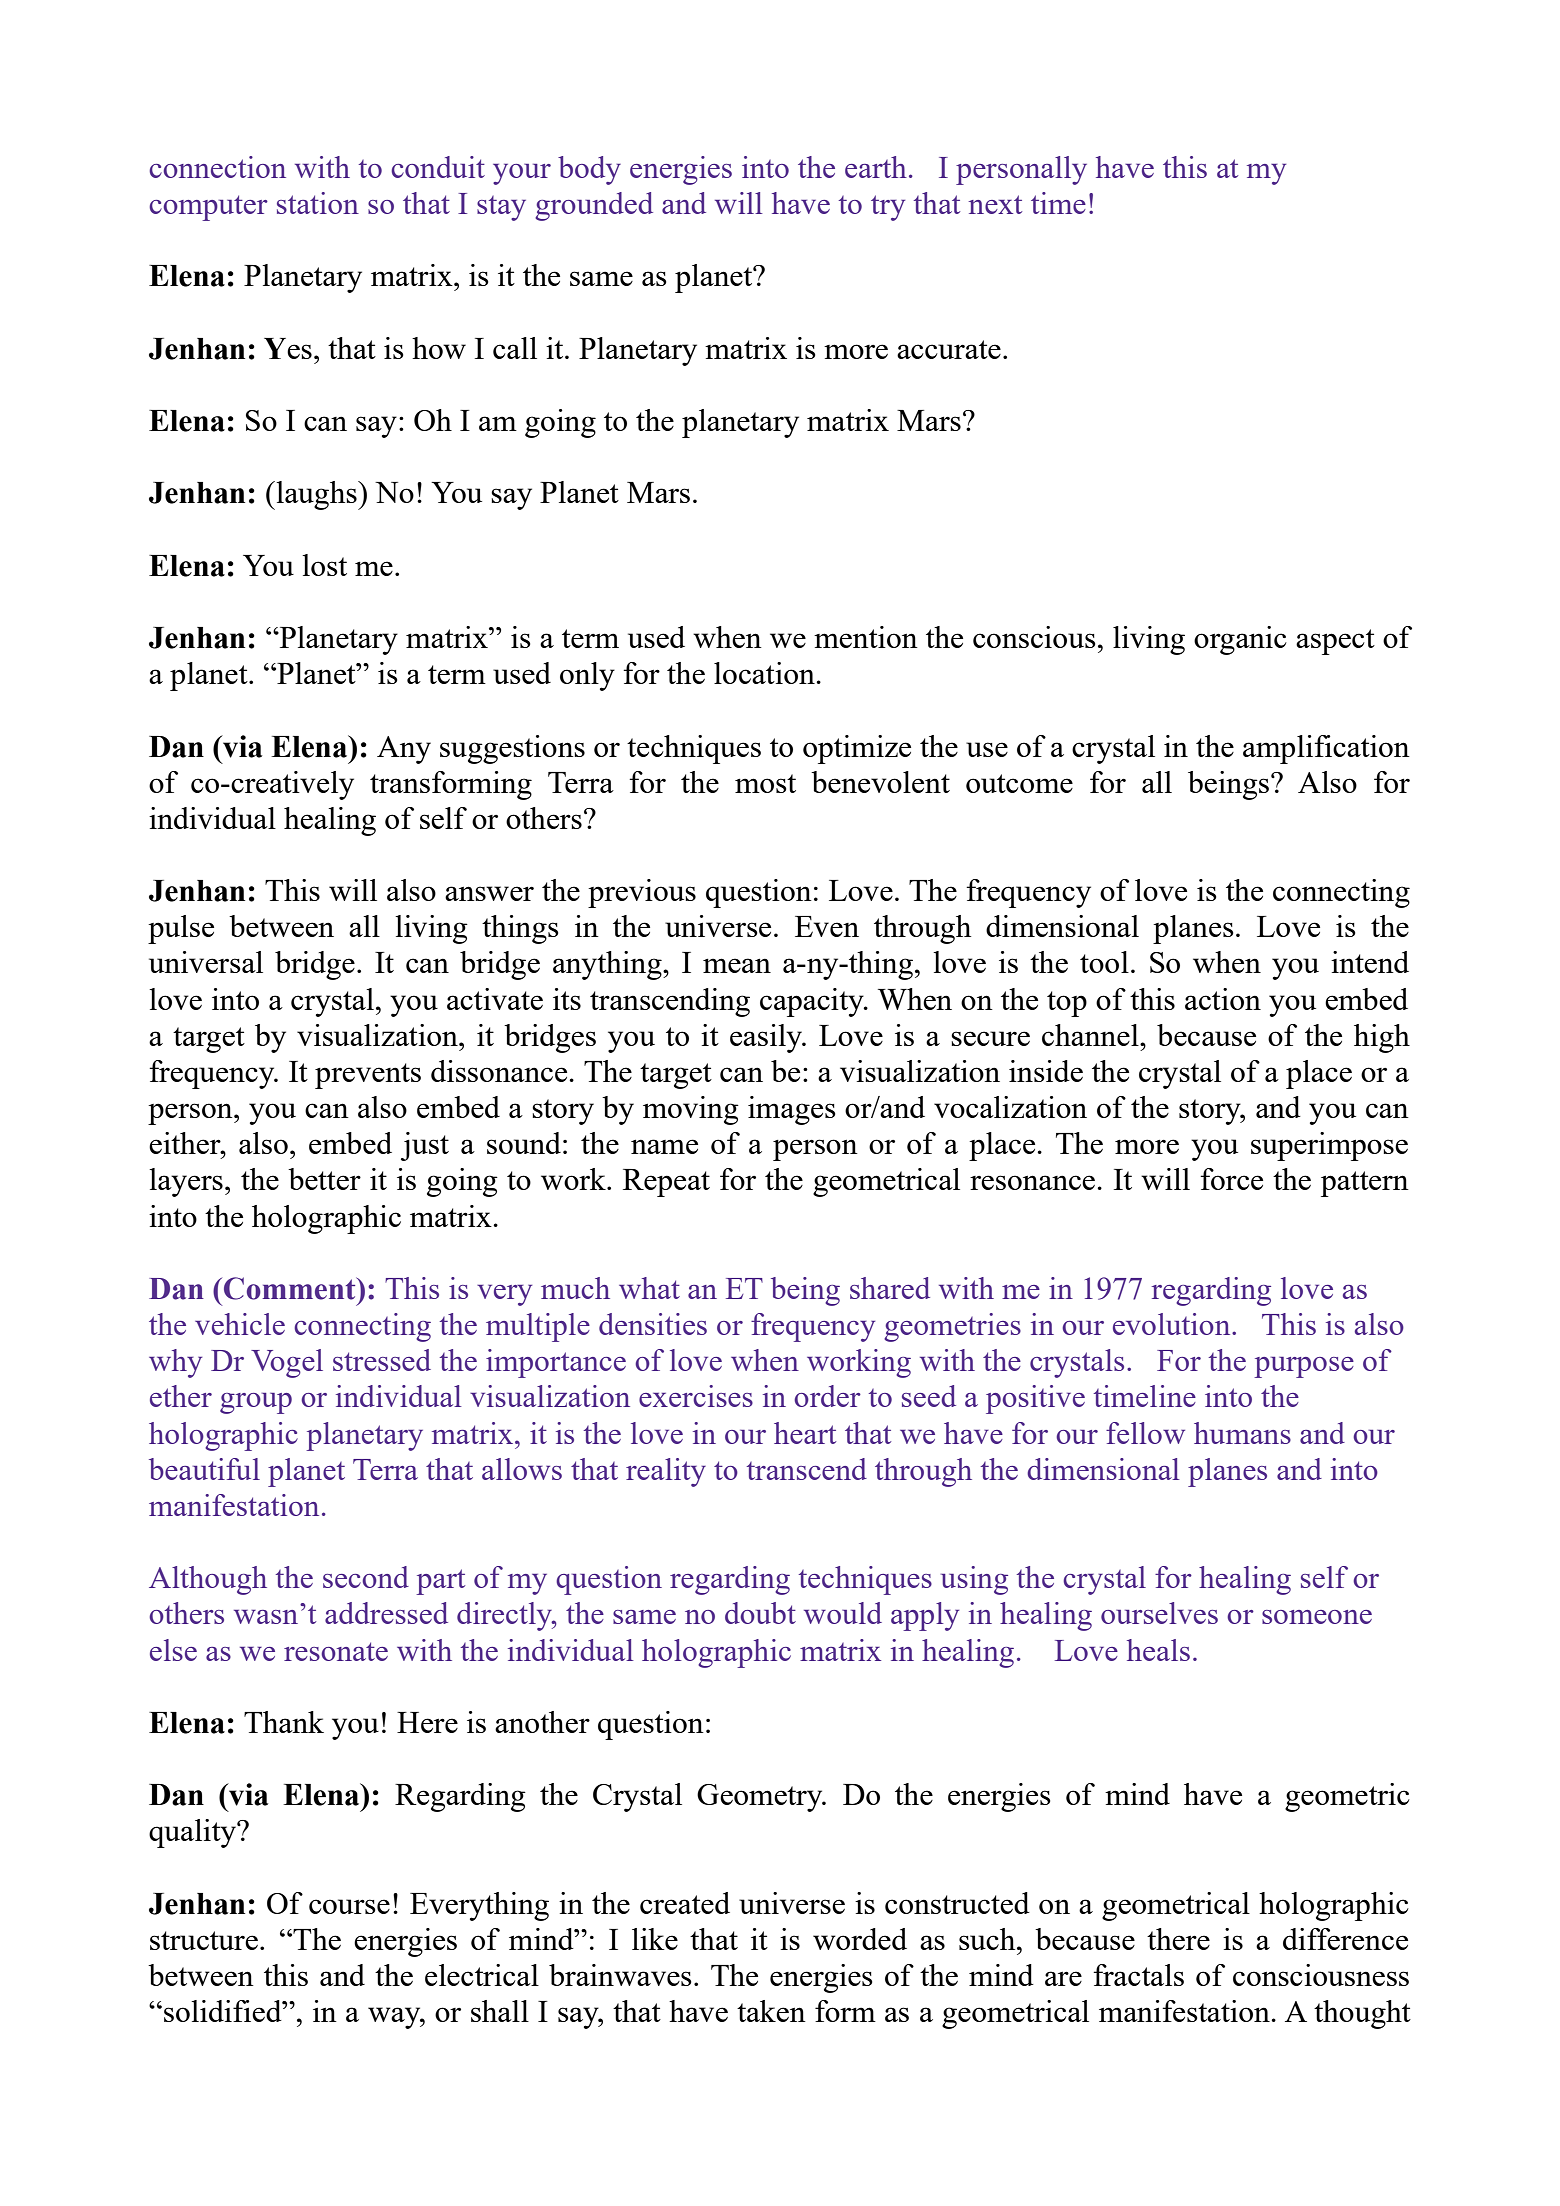 The height and width of the document is (2206, 1560). What do you see at coordinates (349, 1906) in the document?
I see `course` at bounding box center [349, 1906].
